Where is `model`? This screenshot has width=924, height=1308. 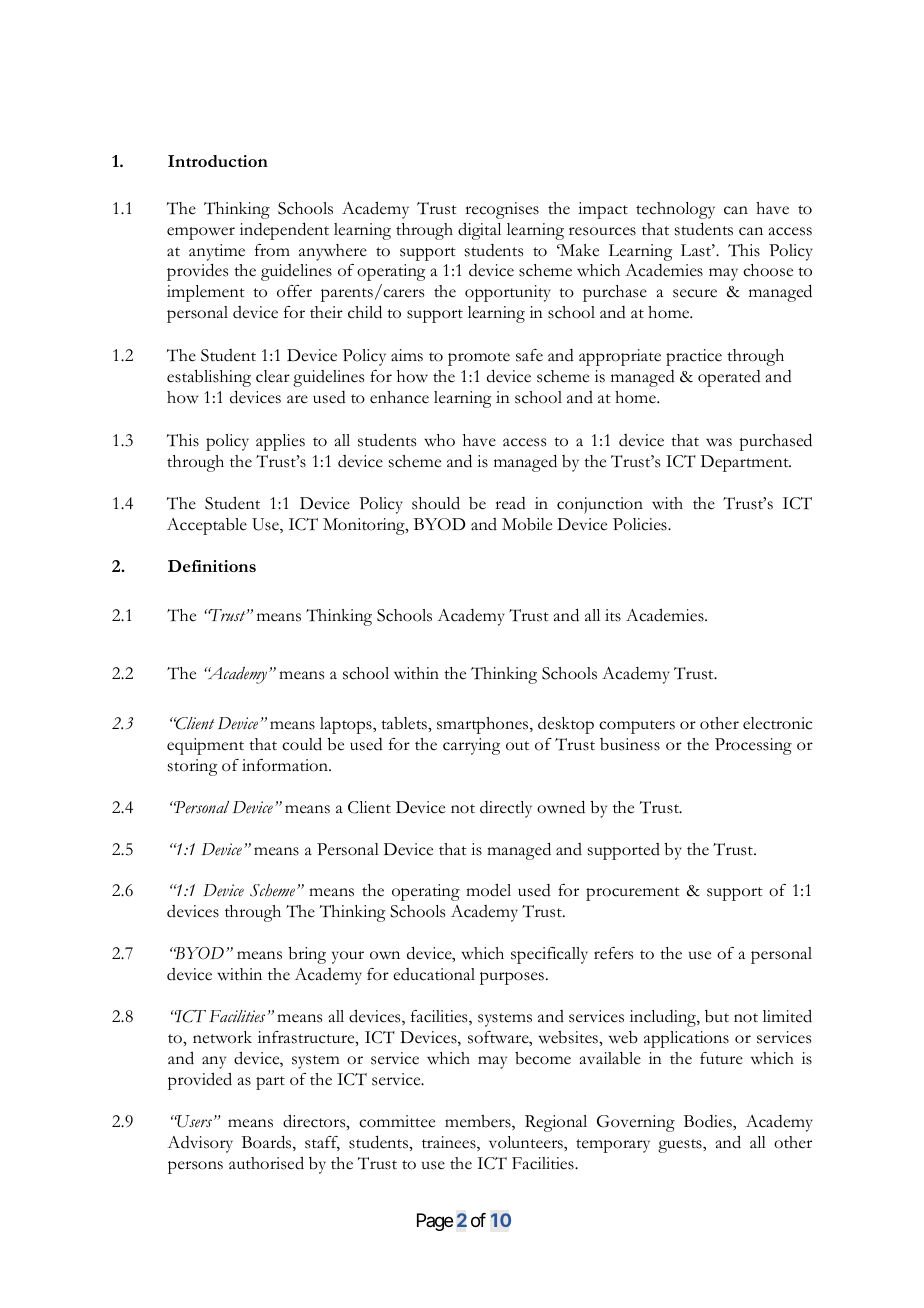 model is located at coordinates (488, 890).
